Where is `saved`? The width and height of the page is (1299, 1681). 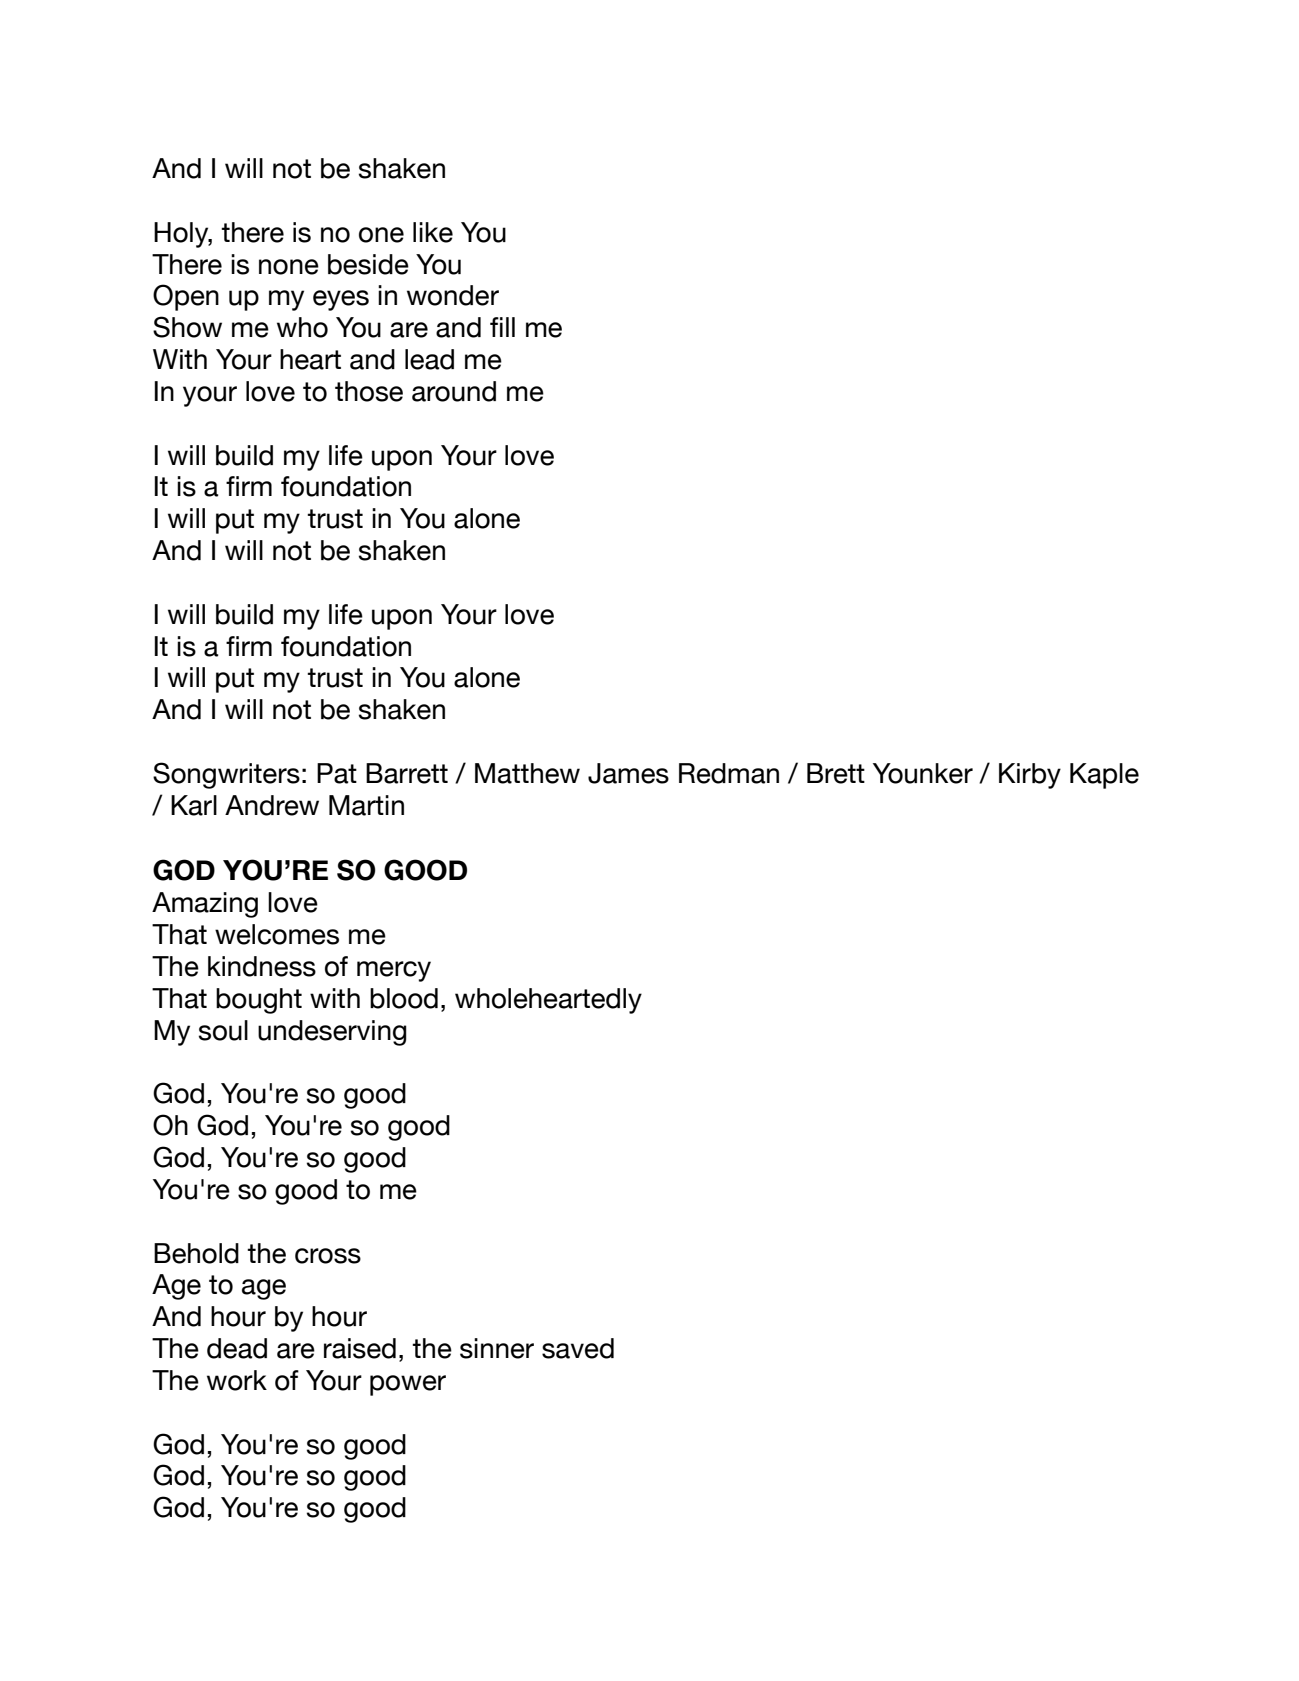
saved is located at coordinates (578, 1348).
